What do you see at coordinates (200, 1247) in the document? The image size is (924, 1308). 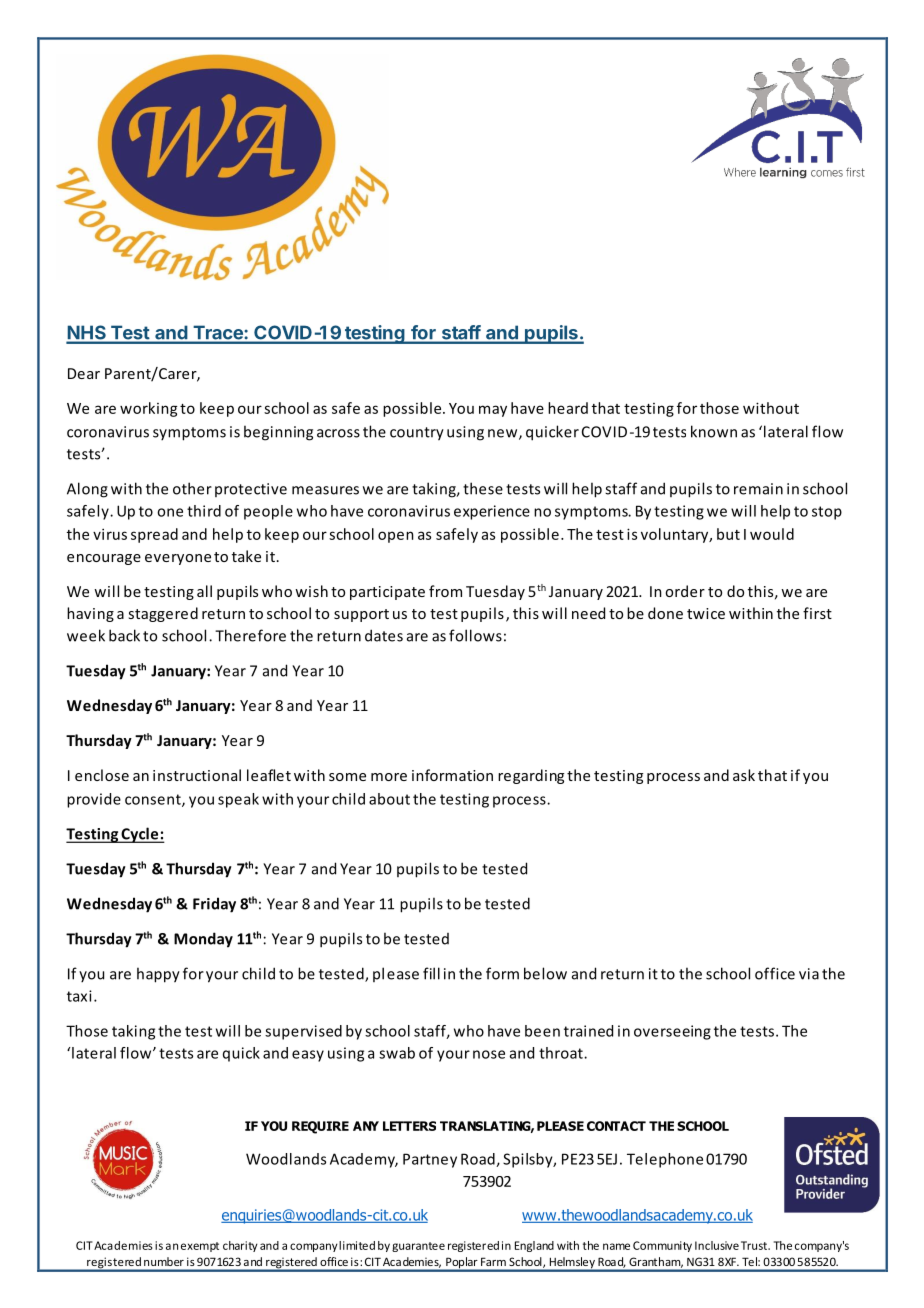 I see `exempt` at bounding box center [200, 1247].
